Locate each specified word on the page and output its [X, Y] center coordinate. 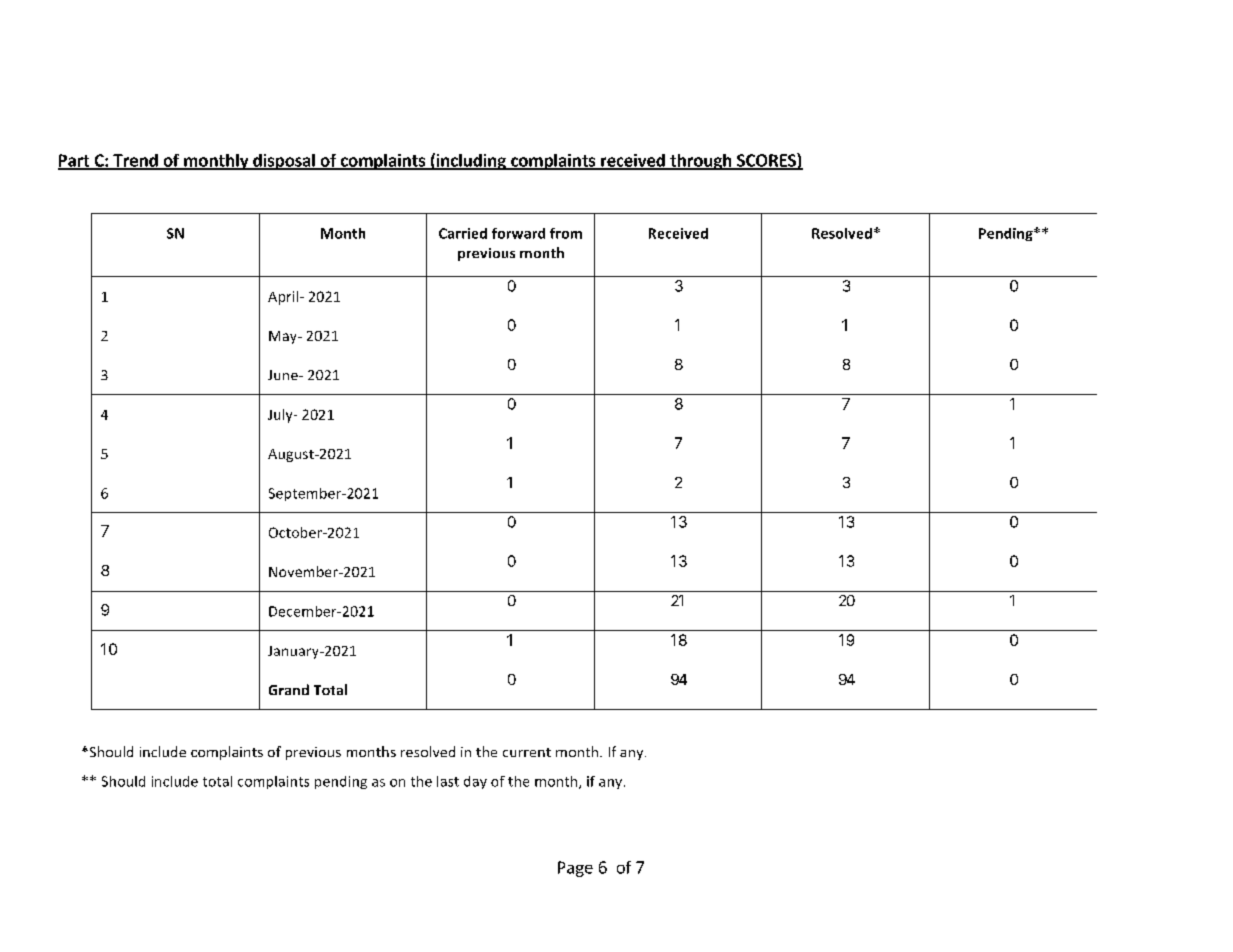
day [475, 782]
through [701, 162]
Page [575, 869]
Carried [463, 233]
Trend [135, 161]
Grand [289, 689]
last [448, 781]
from [566, 233]
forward [518, 233]
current [527, 752]
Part [75, 161]
